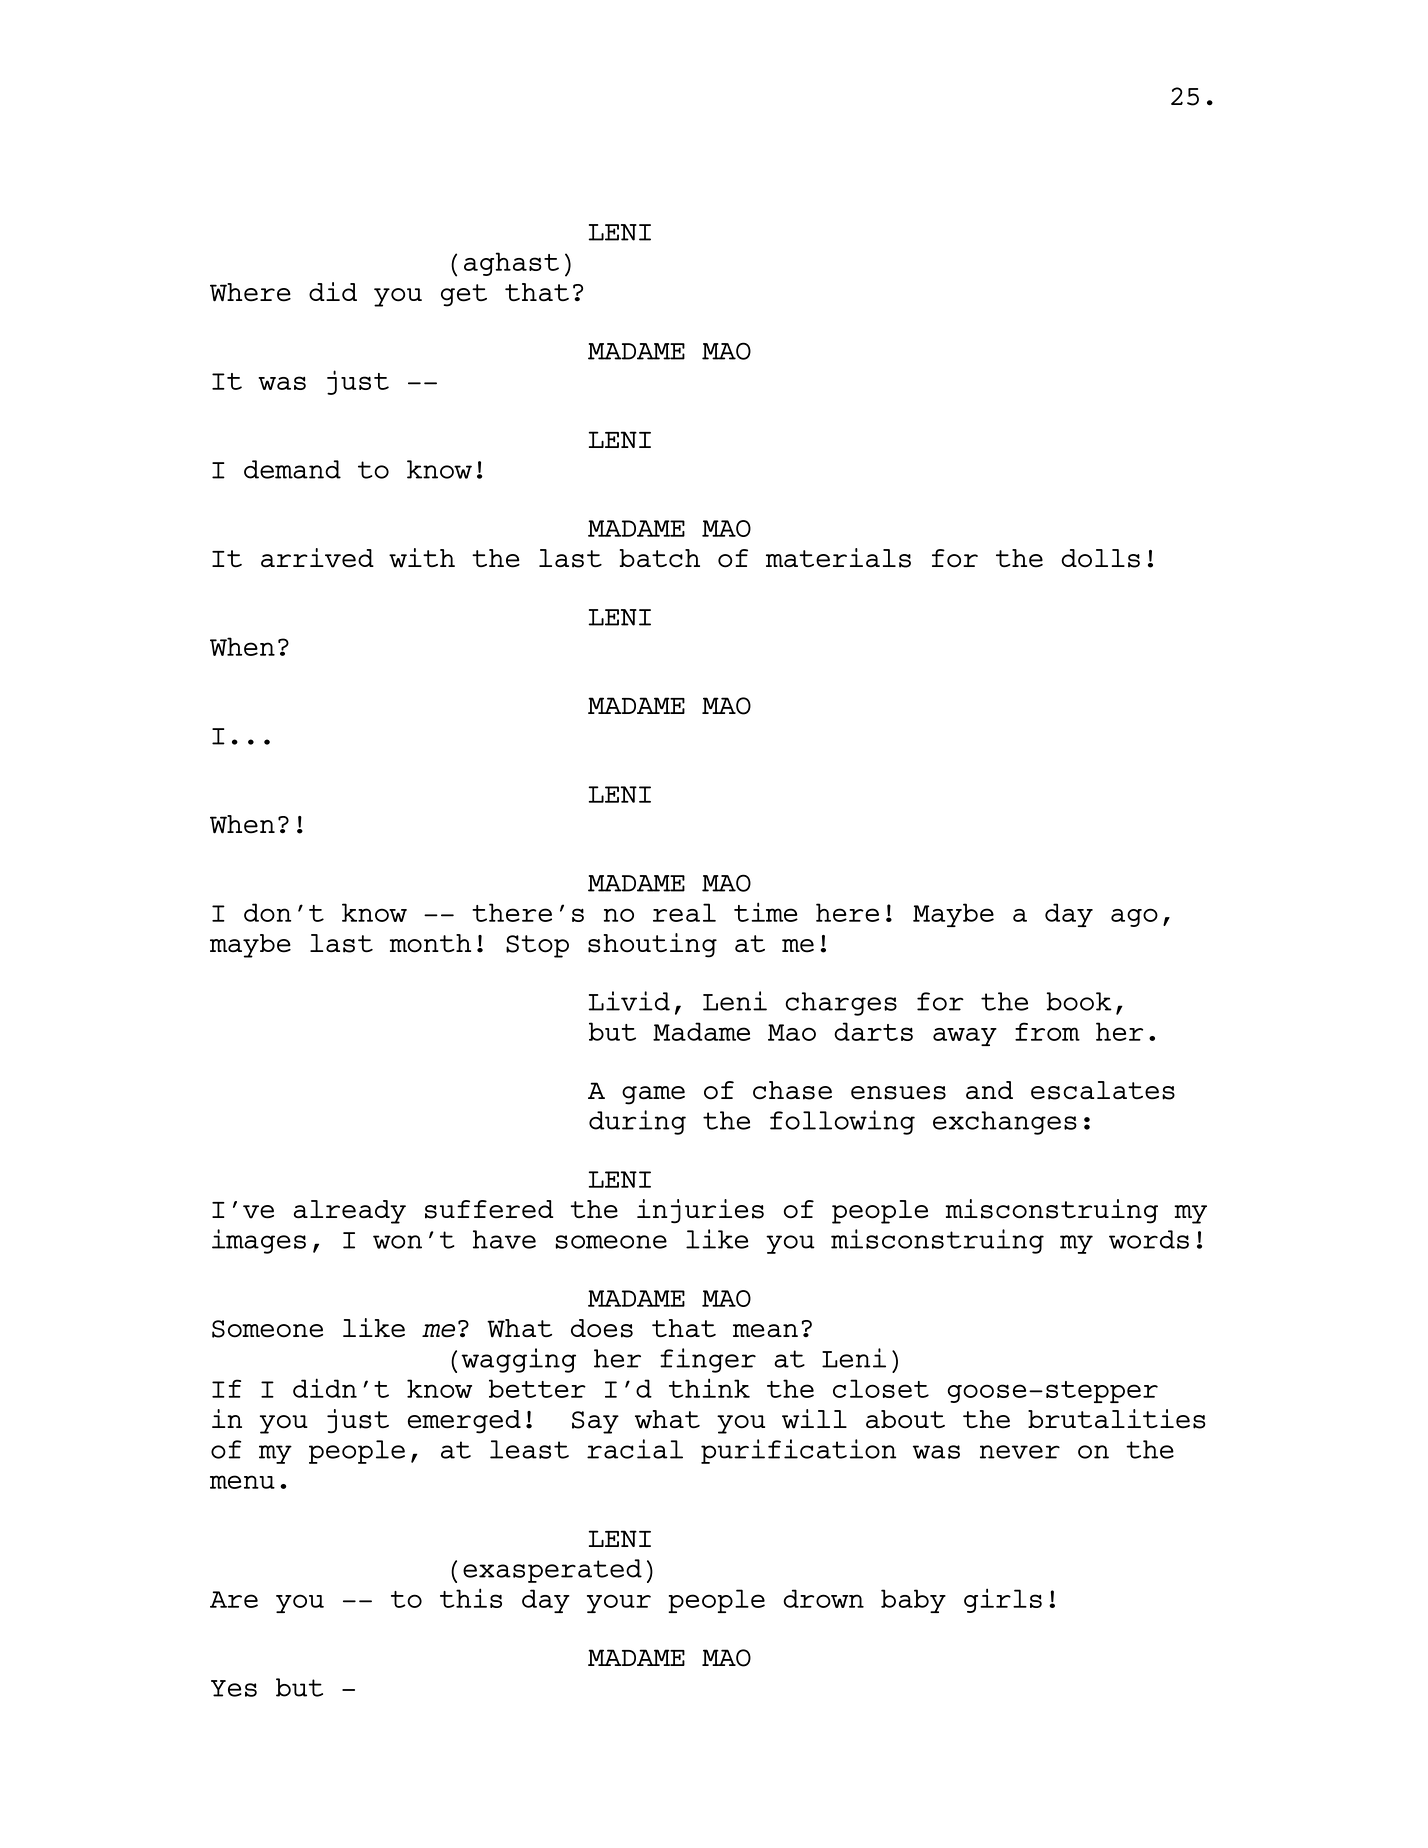 The width and height of the image is (1428, 1848). What do you see at coordinates (1003, 1600) in the image?
I see `girls` at bounding box center [1003, 1600].
